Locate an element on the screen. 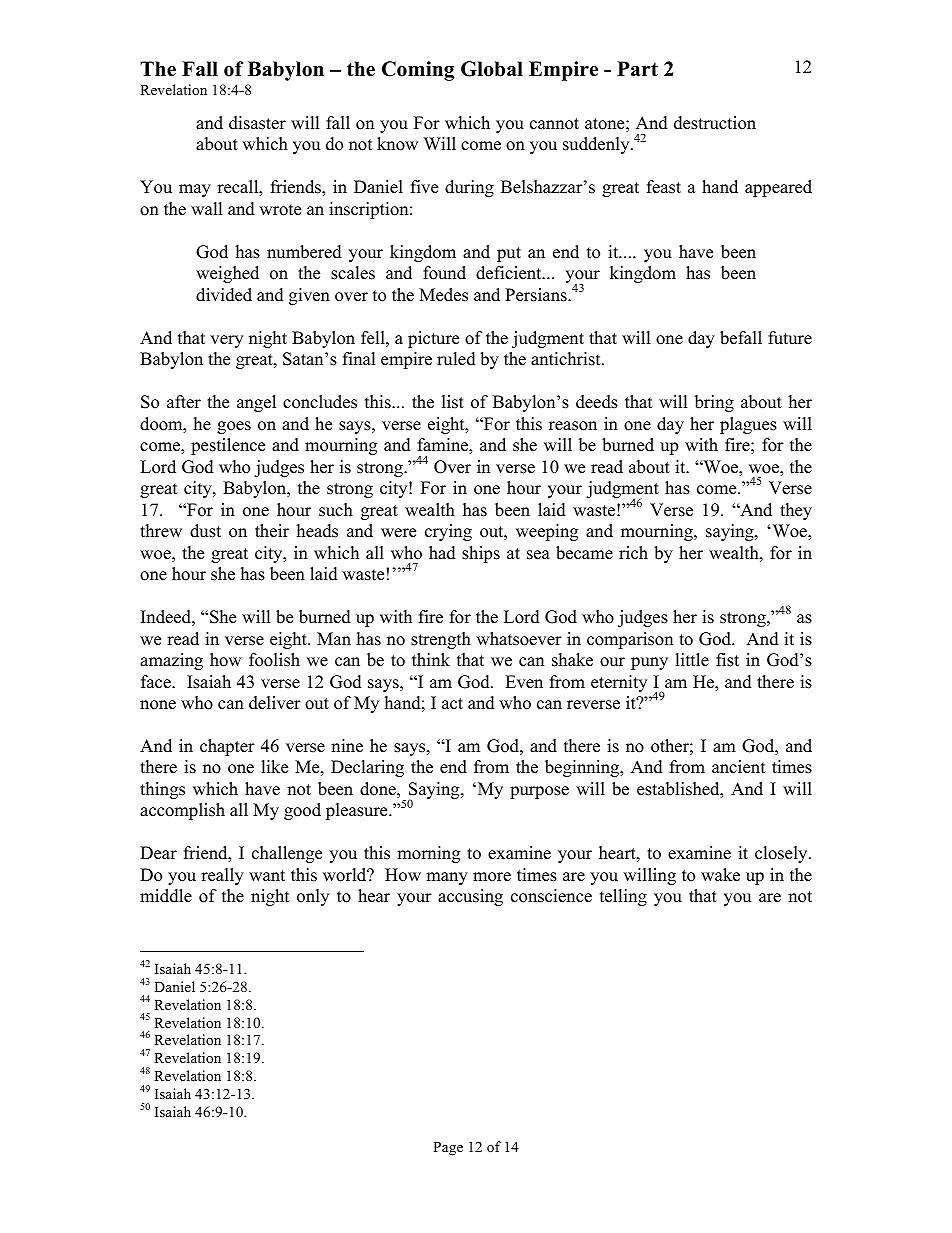  Page is located at coordinates (448, 1149).
